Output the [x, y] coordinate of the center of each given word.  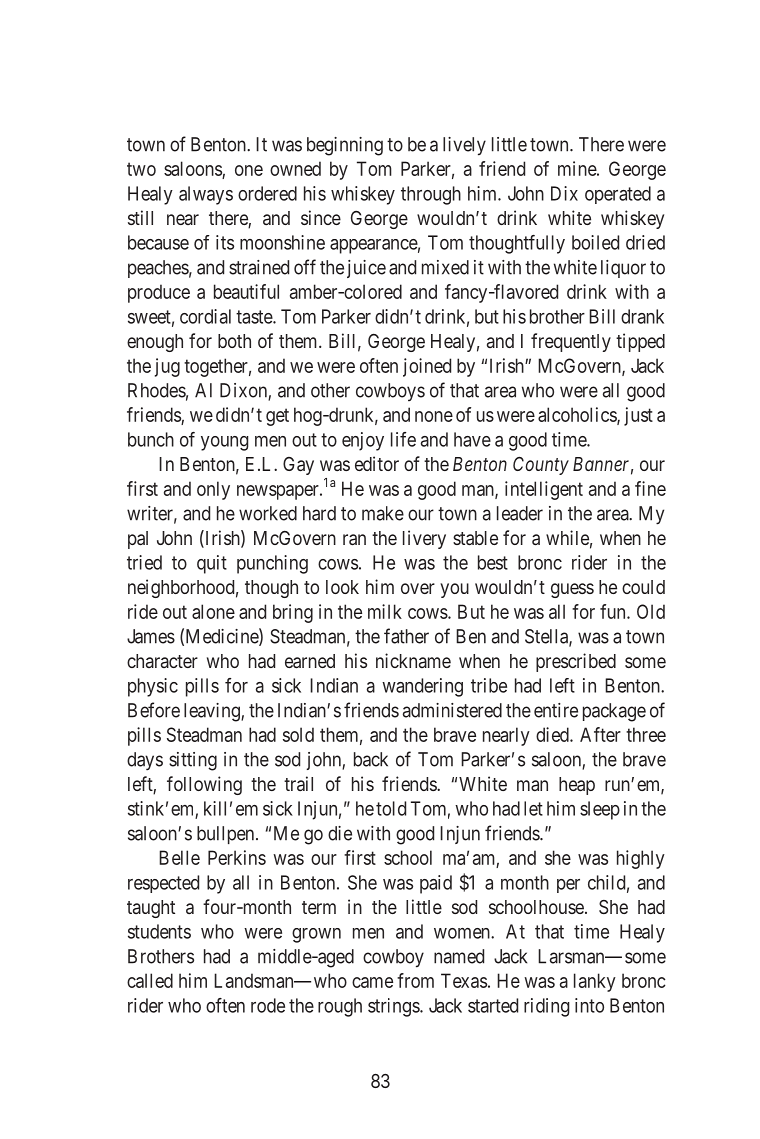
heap [577, 786]
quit [212, 564]
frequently [571, 342]
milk [385, 611]
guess [572, 590]
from [415, 980]
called [150, 980]
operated [618, 195]
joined [427, 367]
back [371, 759]
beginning [345, 146]
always [206, 195]
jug [167, 367]
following [204, 785]
